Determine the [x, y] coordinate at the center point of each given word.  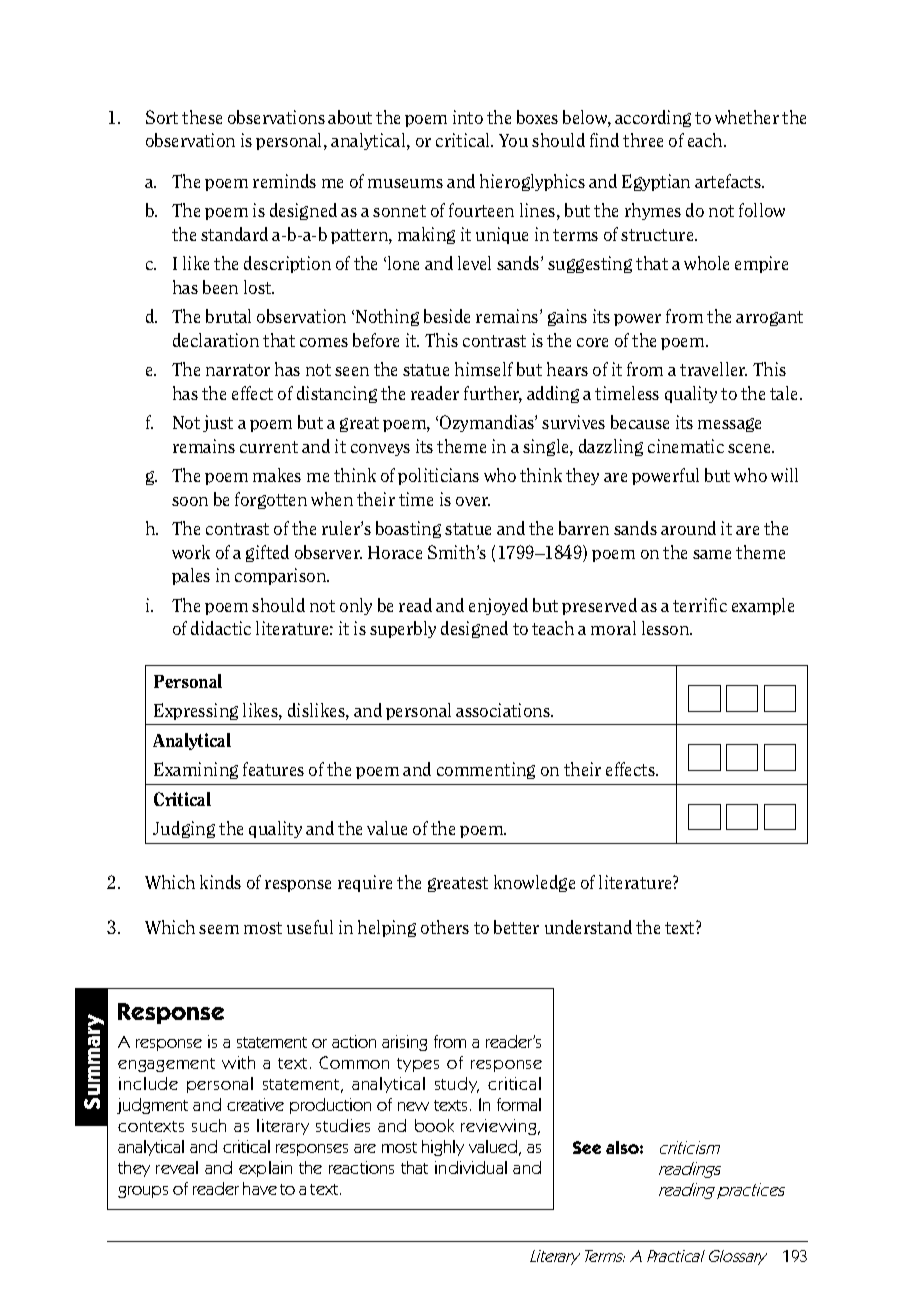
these [202, 117]
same [712, 554]
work [191, 552]
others [445, 927]
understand [588, 927]
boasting [408, 529]
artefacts [729, 181]
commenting [486, 770]
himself [484, 369]
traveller [713, 369]
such [209, 1125]
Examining [196, 770]
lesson [667, 628]
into [468, 117]
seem [219, 929]
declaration [216, 340]
